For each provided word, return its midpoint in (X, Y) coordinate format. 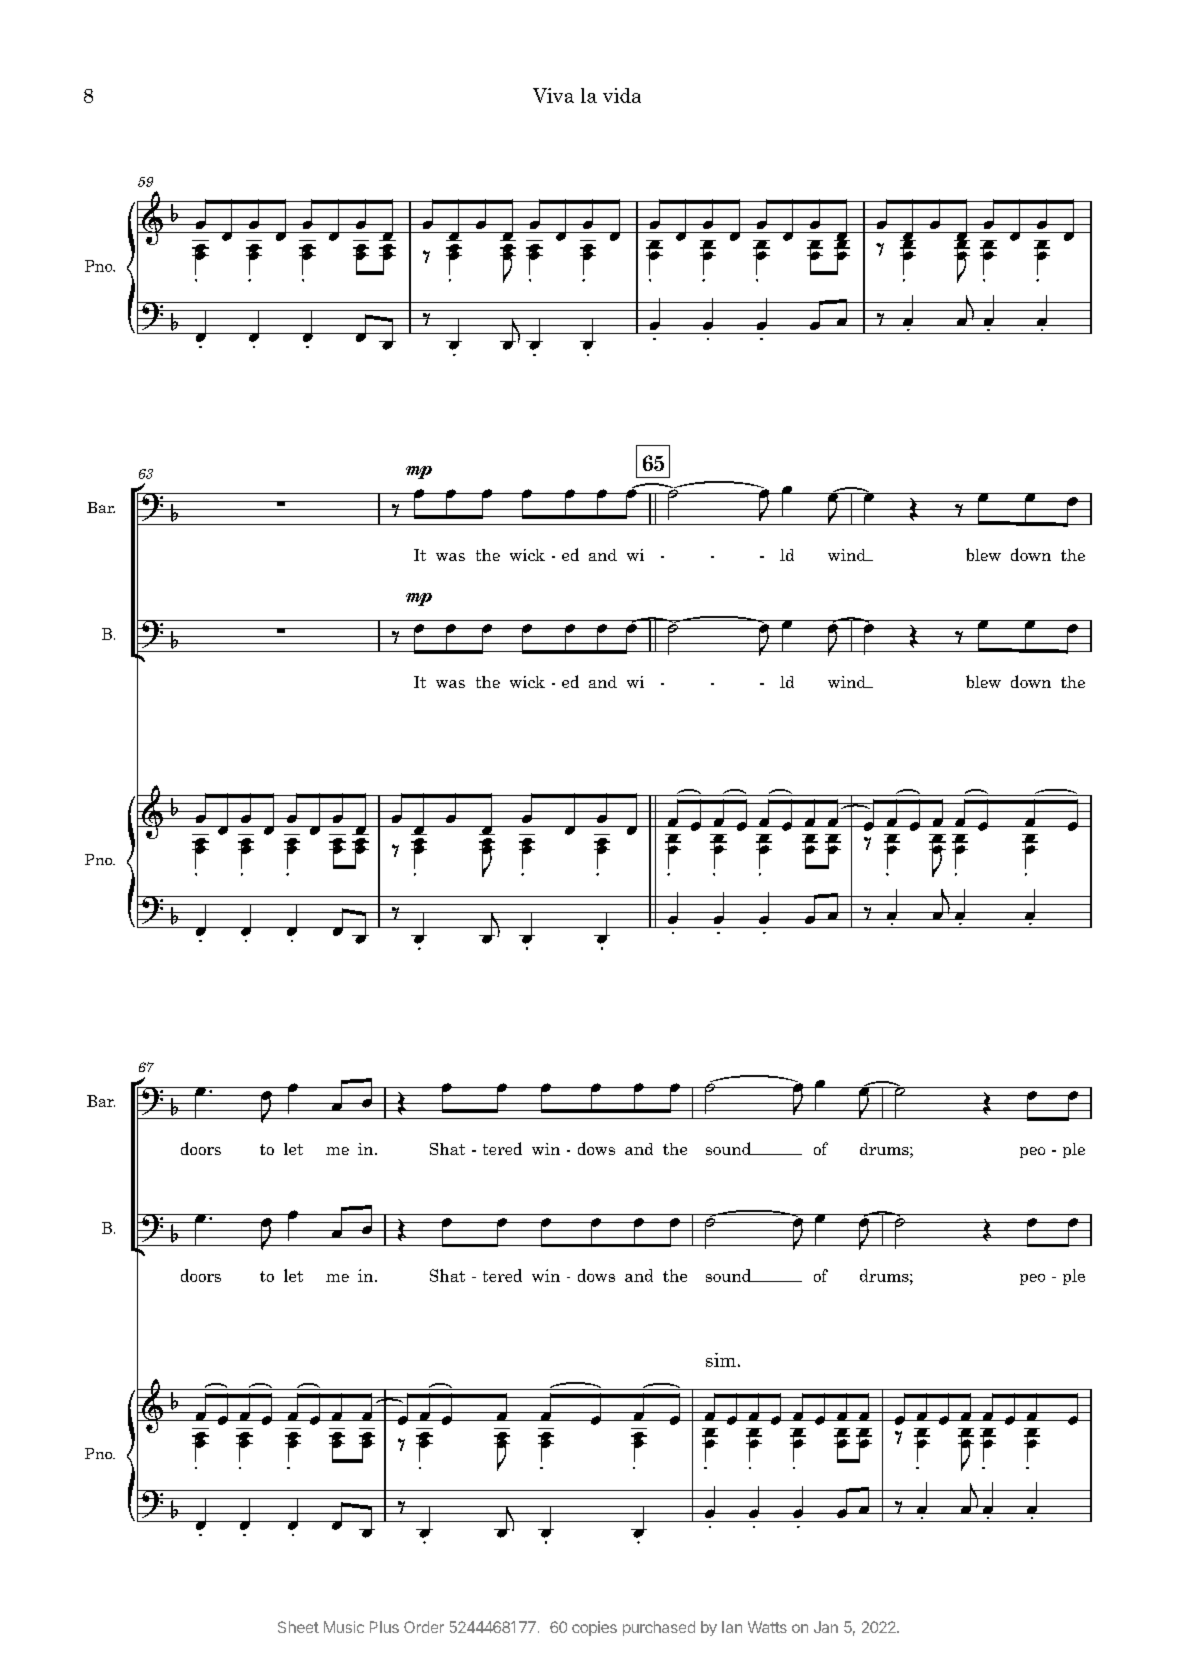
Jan (826, 1627)
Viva (553, 95)
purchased (659, 1628)
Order (424, 1627)
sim (721, 1360)
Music (344, 1627)
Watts (767, 1627)
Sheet (298, 1627)
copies (594, 1628)
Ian (732, 1627)
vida (622, 95)
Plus (384, 1627)
